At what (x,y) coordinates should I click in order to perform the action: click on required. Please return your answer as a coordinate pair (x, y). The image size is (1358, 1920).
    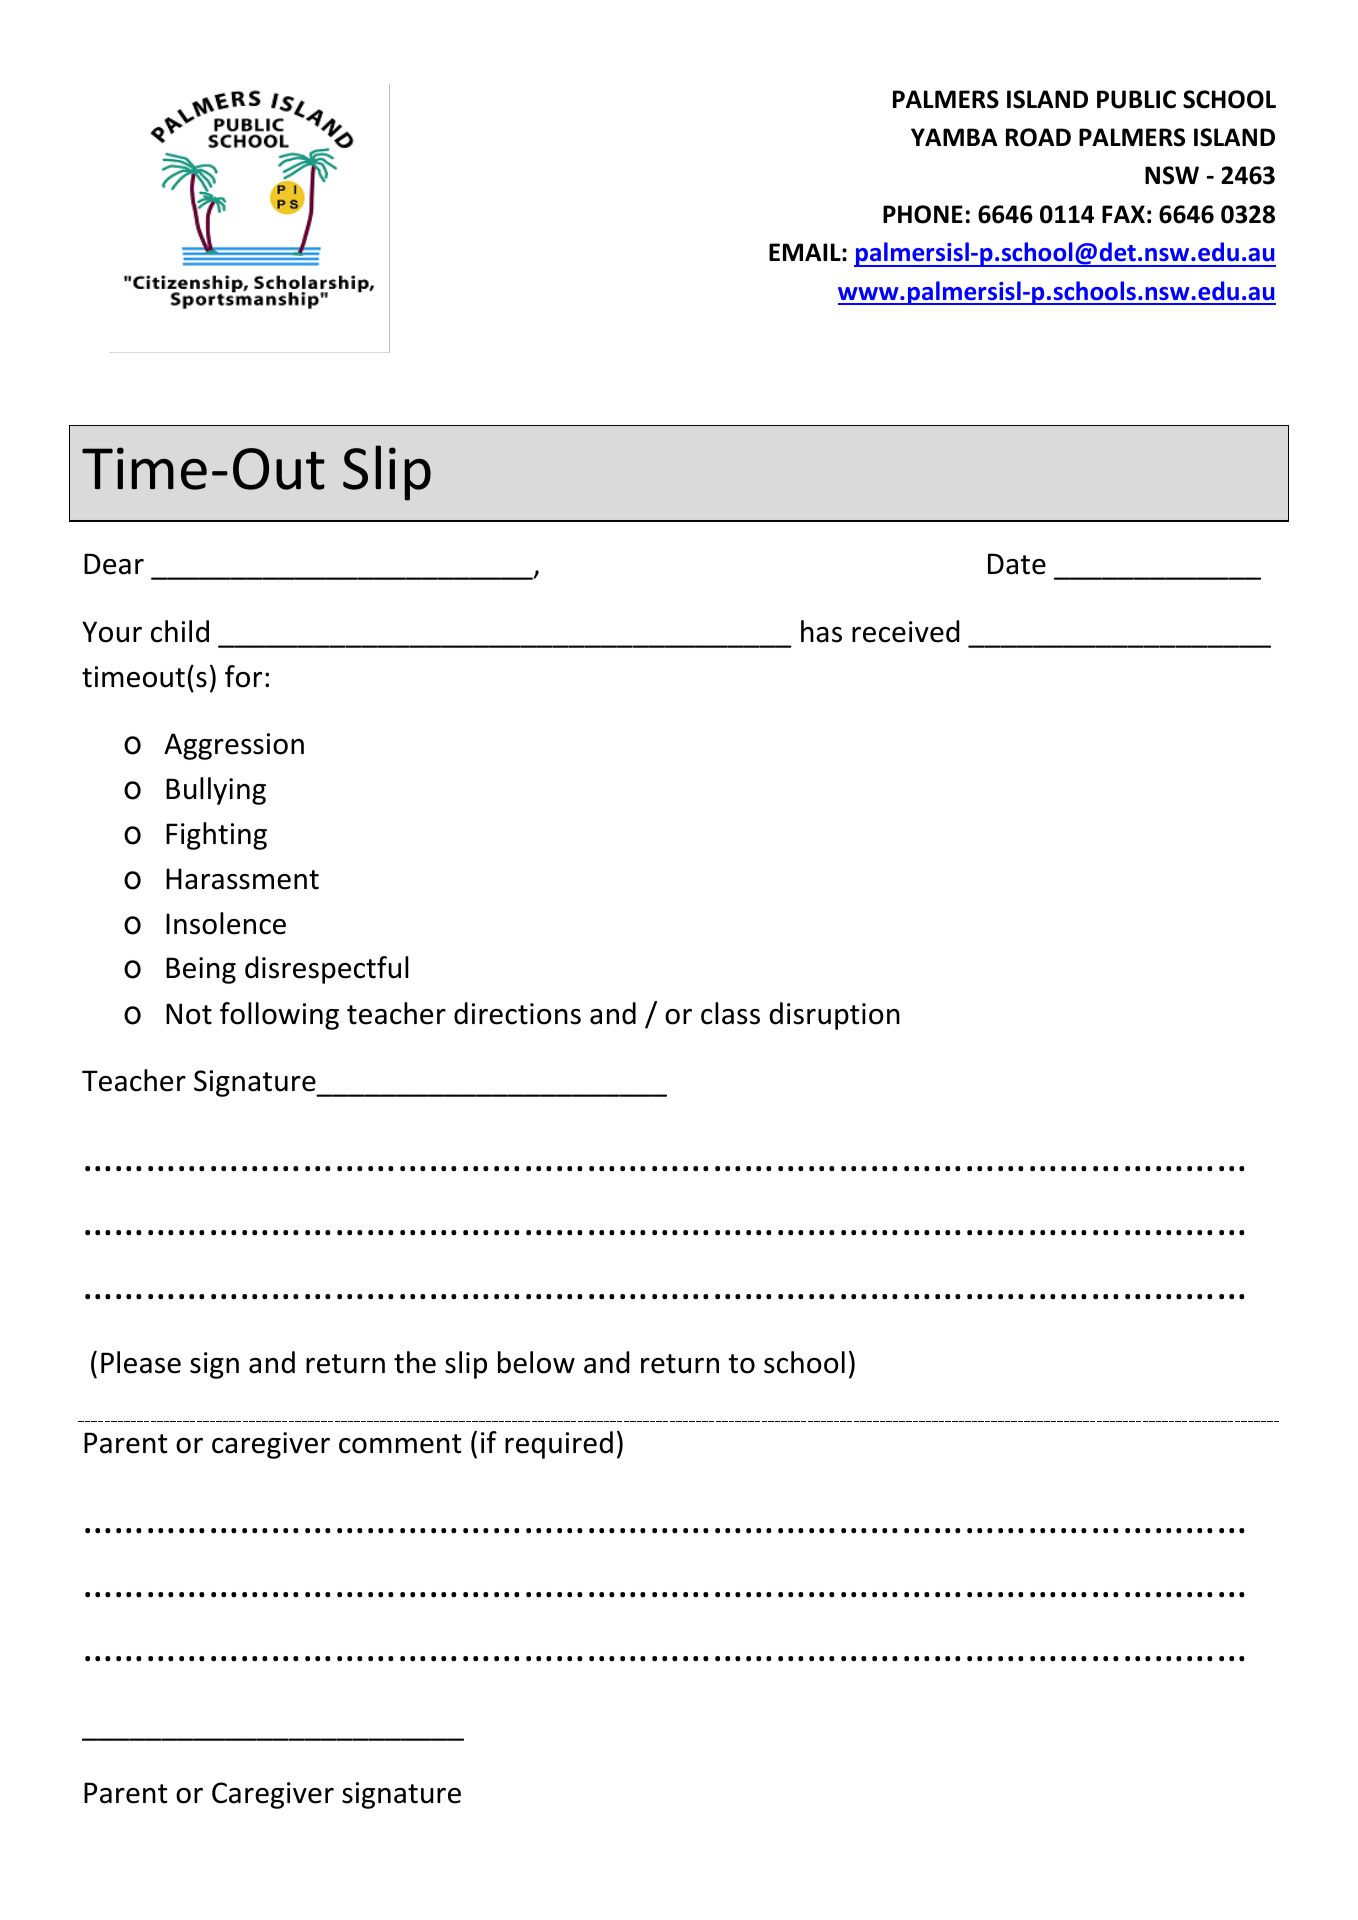
    Looking at the image, I should click on (559, 1445).
